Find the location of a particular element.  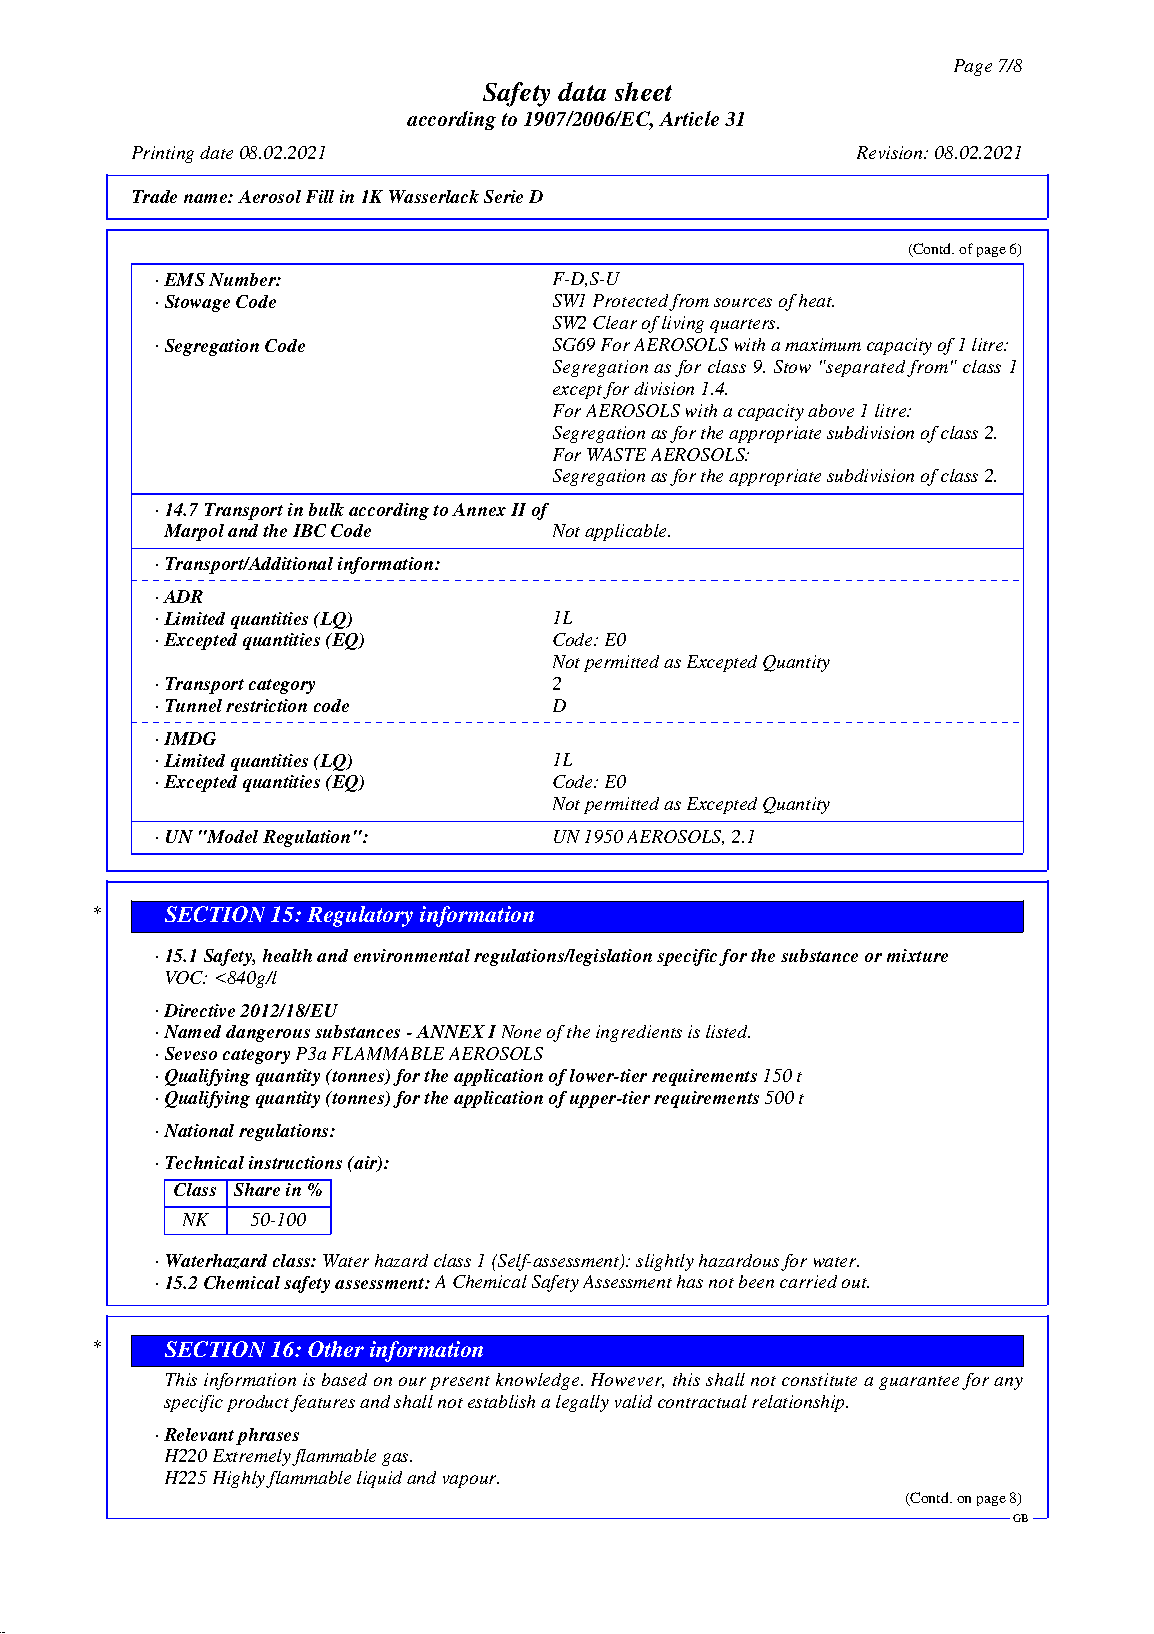

restriction is located at coordinates (266, 705).
